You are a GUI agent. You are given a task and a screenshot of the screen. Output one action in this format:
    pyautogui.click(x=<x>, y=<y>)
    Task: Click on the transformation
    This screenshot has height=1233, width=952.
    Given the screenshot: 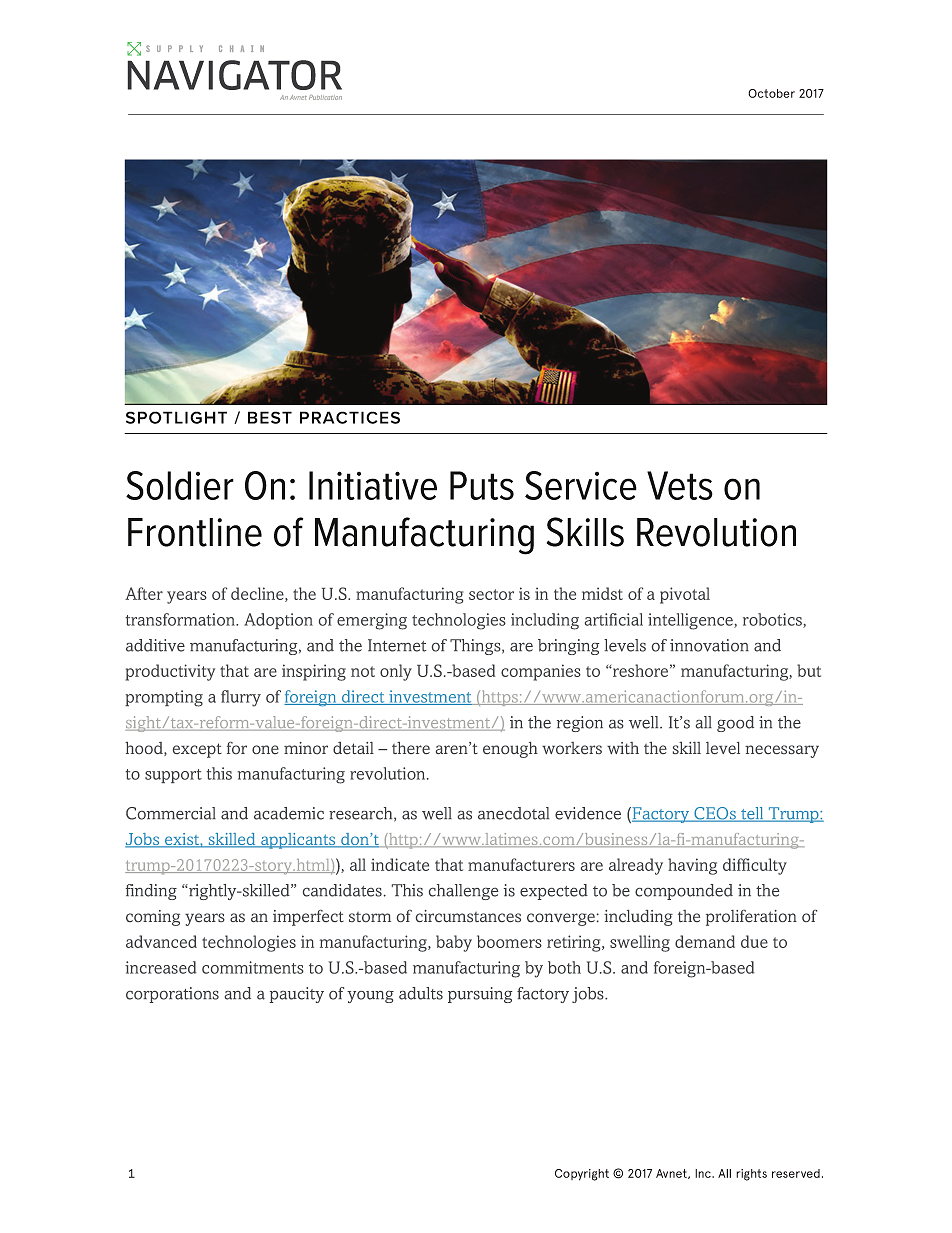 What is the action you would take?
    pyautogui.click(x=181, y=619)
